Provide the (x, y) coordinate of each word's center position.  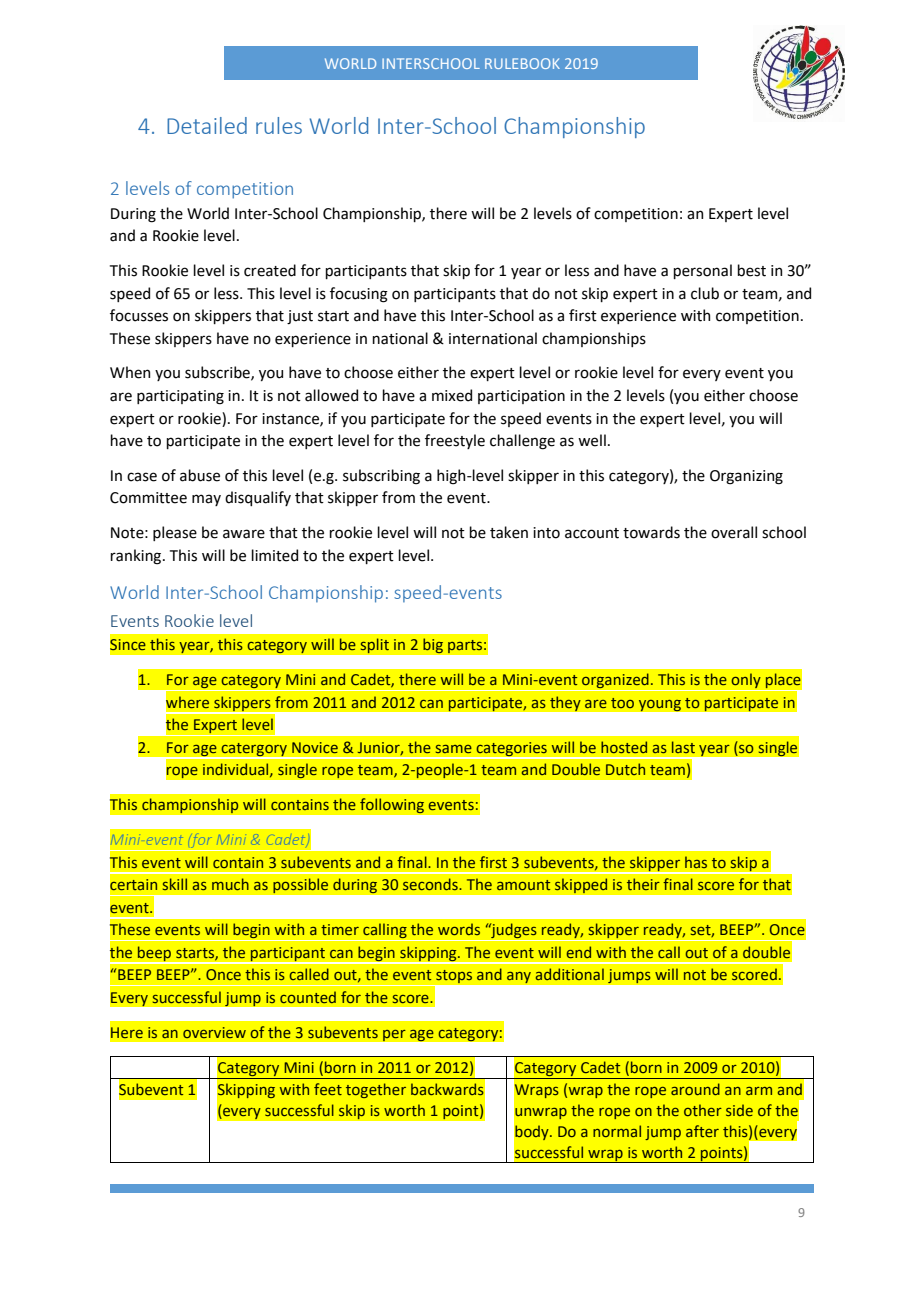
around (695, 1089)
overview (214, 1032)
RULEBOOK (522, 63)
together (376, 1090)
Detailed (207, 125)
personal (702, 271)
